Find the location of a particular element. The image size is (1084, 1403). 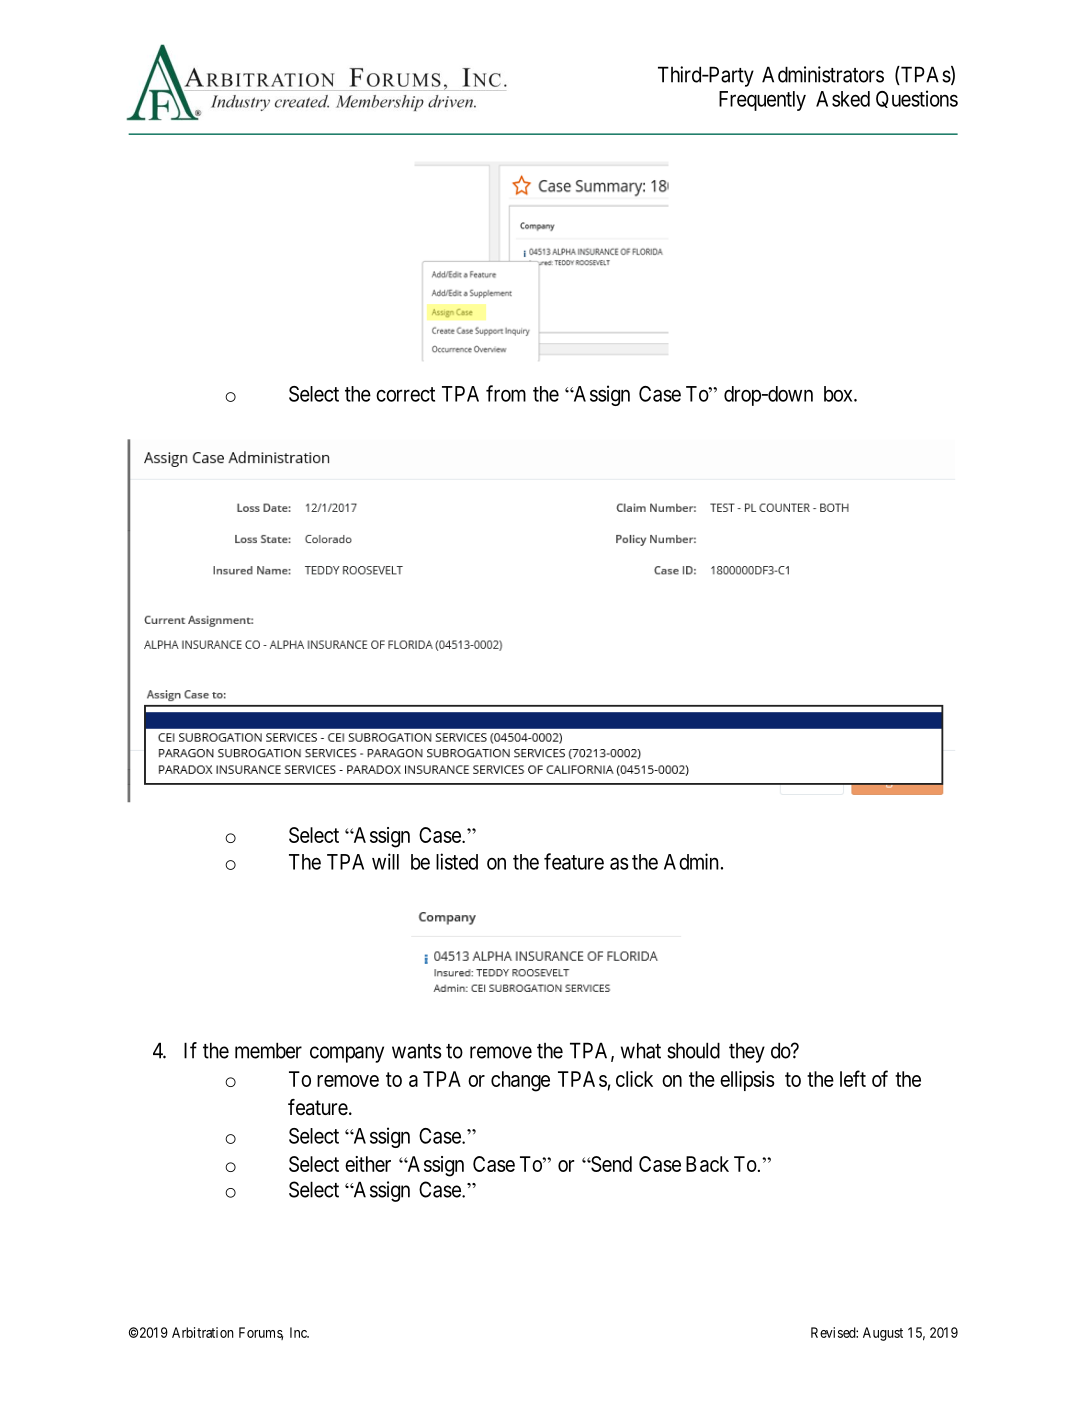

from is located at coordinates (506, 393).
